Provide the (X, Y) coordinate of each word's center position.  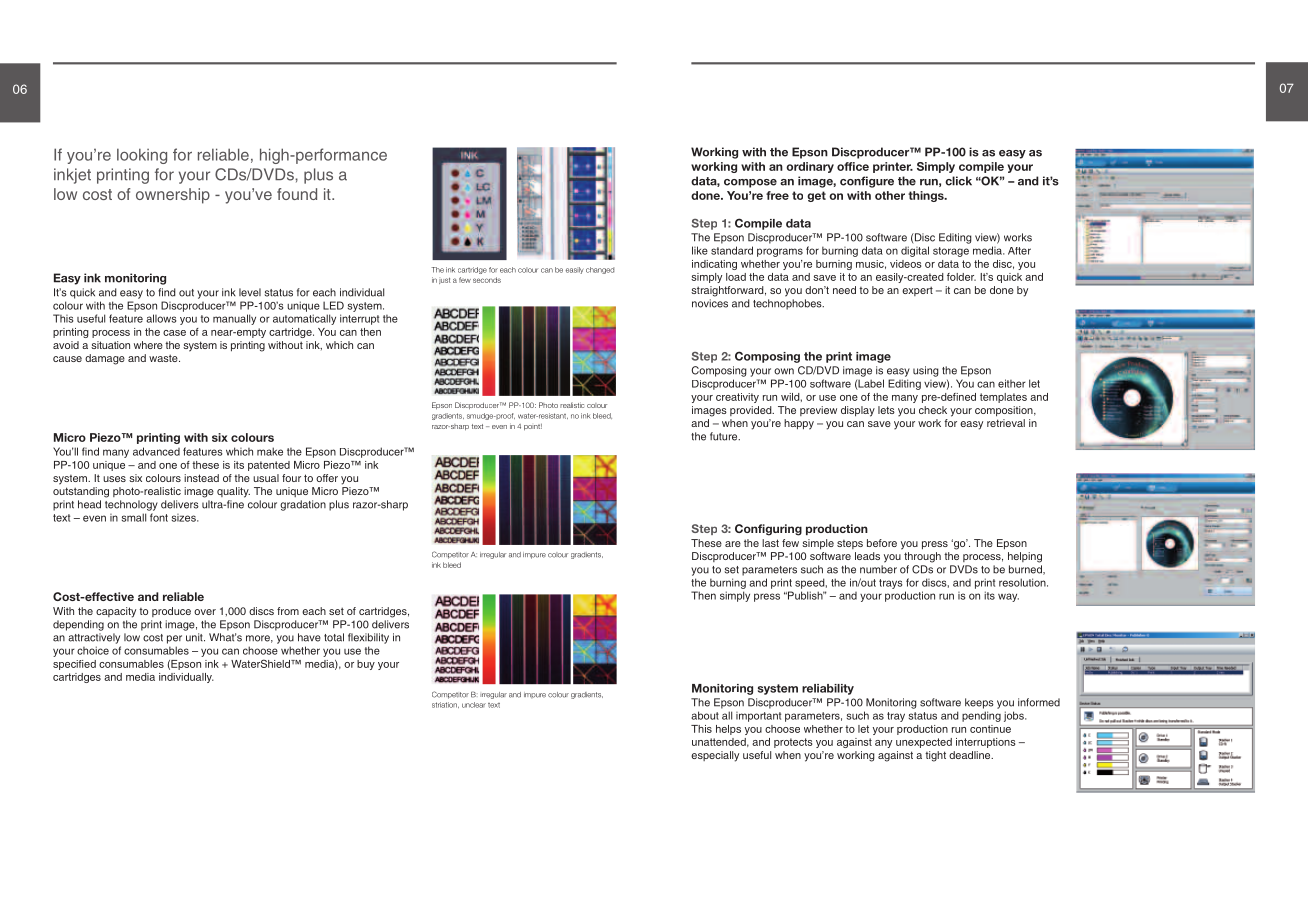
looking (142, 156)
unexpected (924, 743)
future (725, 436)
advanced (156, 451)
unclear (474, 705)
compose (750, 183)
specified (74, 665)
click (958, 181)
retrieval (1006, 423)
